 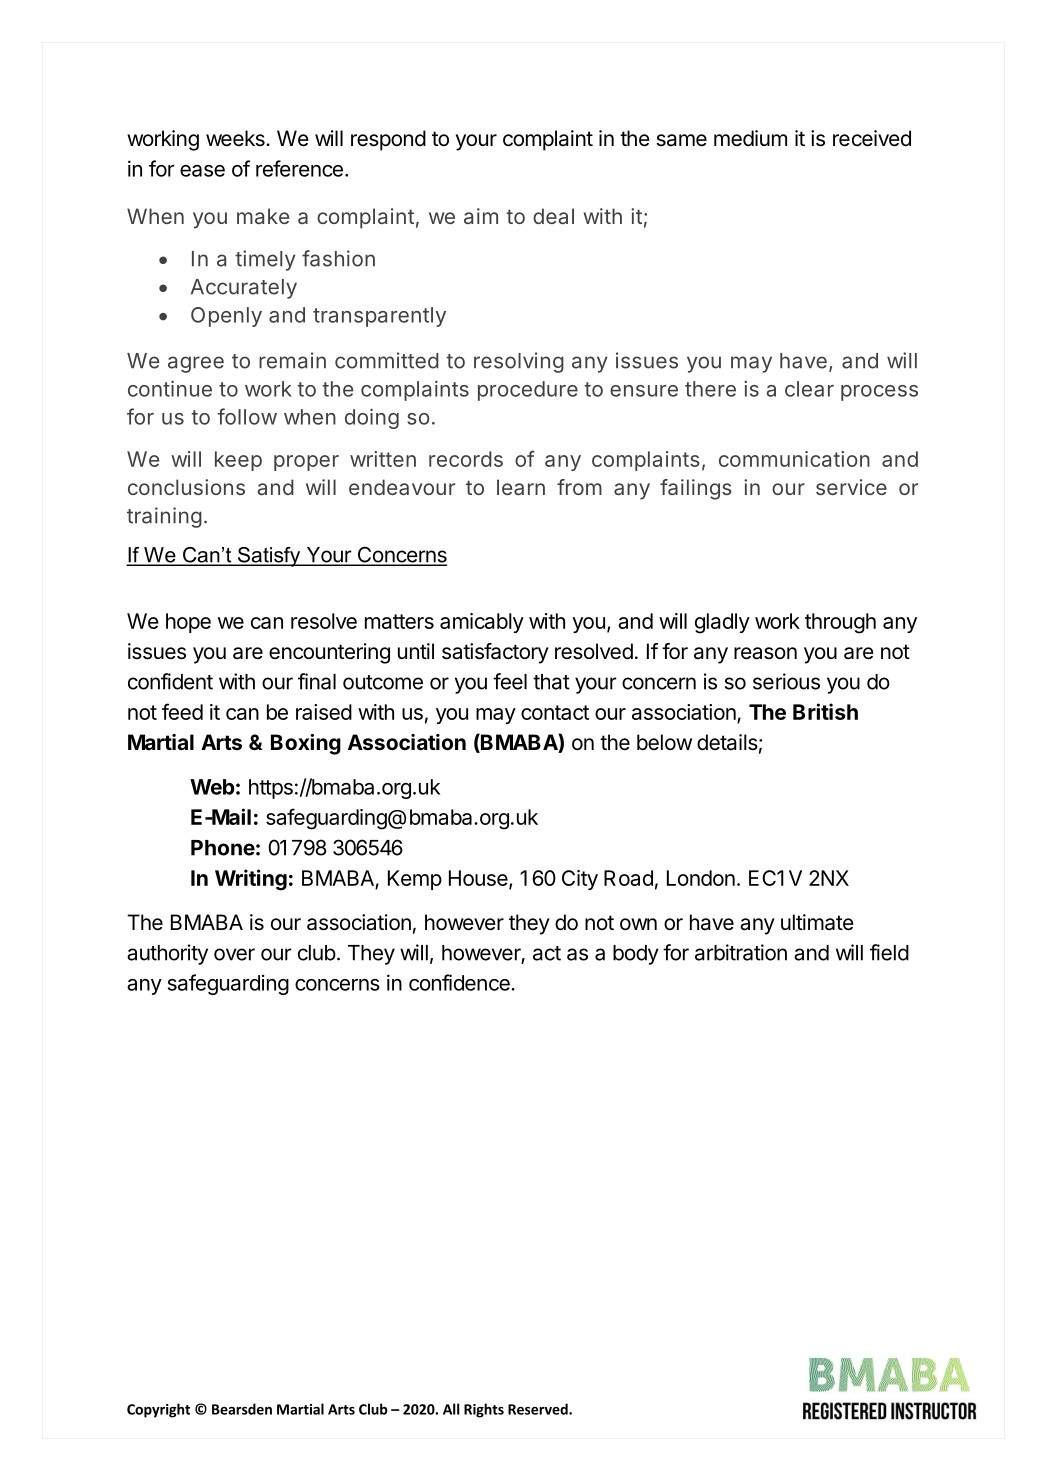 What do you see at coordinates (202, 171) in the image?
I see `ease` at bounding box center [202, 171].
